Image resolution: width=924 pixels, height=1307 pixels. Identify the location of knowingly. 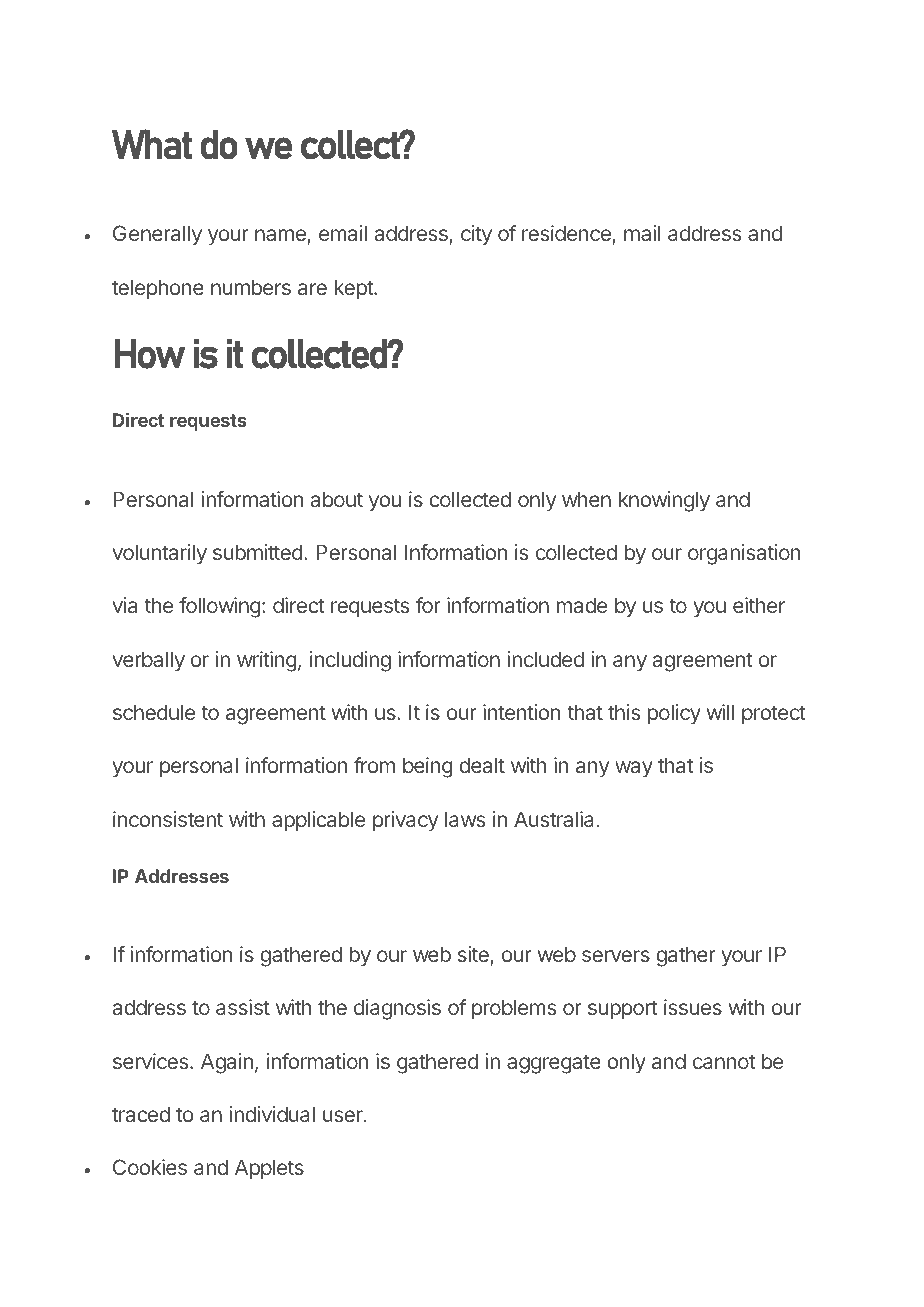
(664, 501).
